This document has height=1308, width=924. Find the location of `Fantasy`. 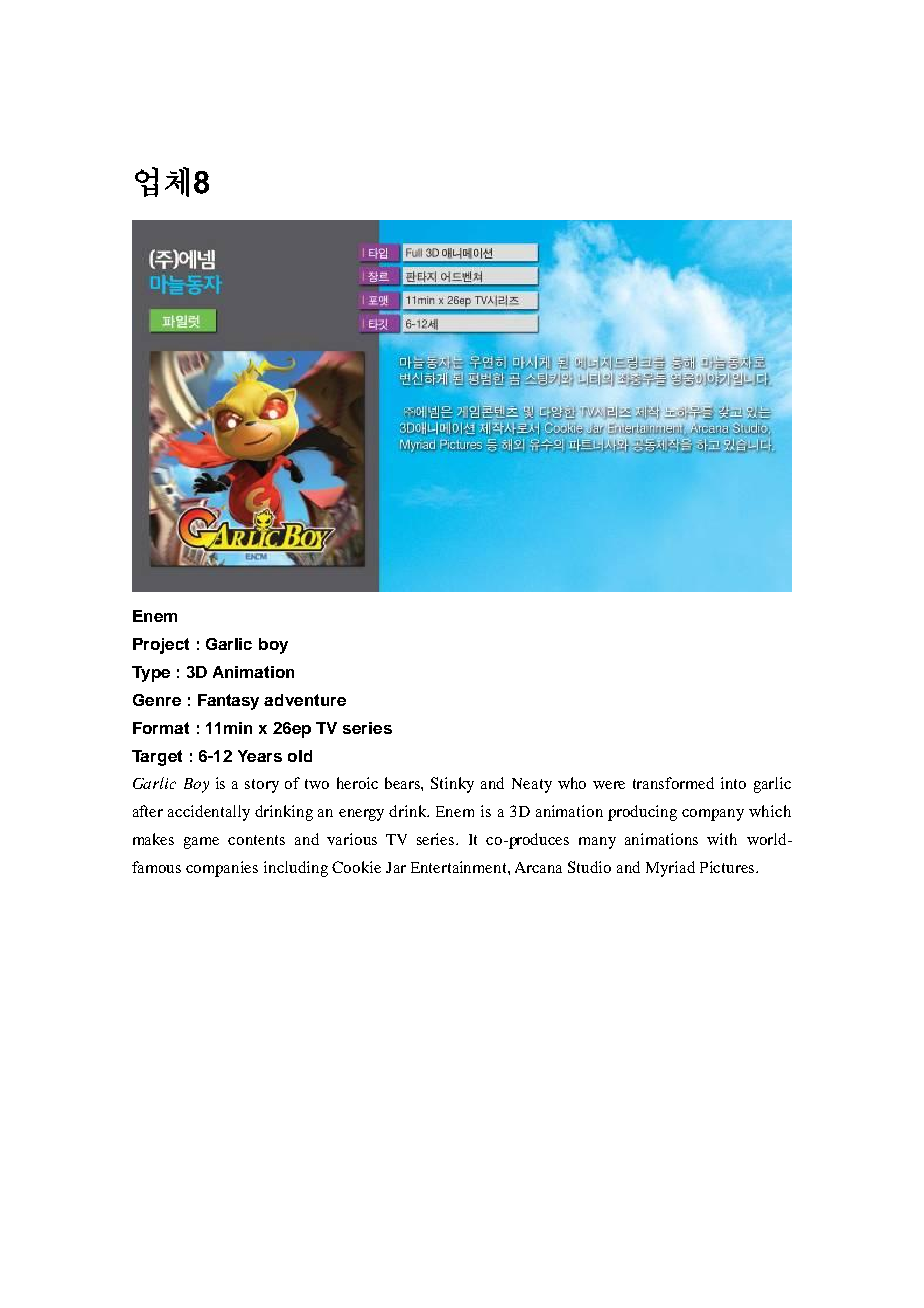

Fantasy is located at coordinates (228, 702).
